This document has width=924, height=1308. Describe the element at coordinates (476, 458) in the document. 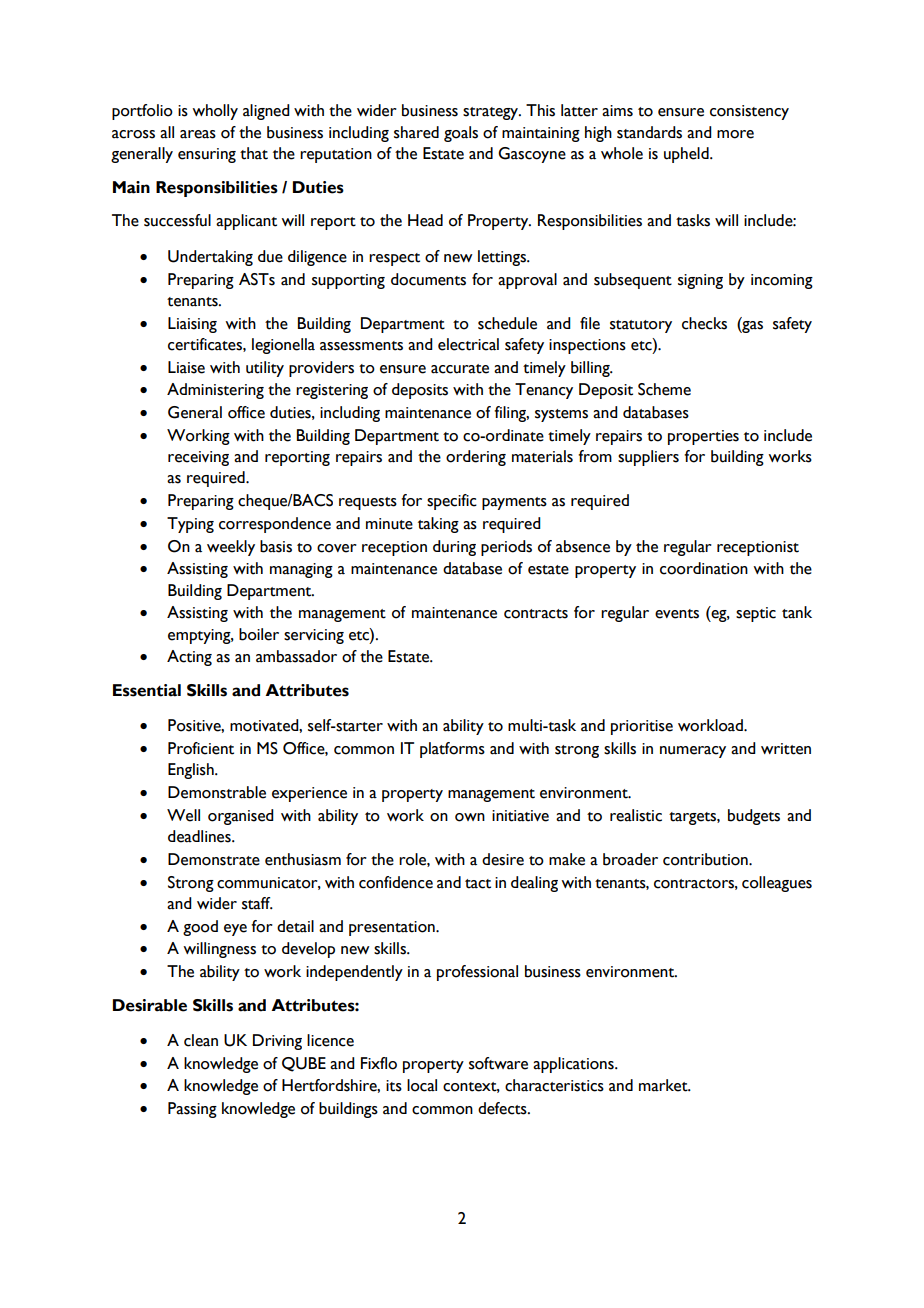

I see `ordering` at that location.
